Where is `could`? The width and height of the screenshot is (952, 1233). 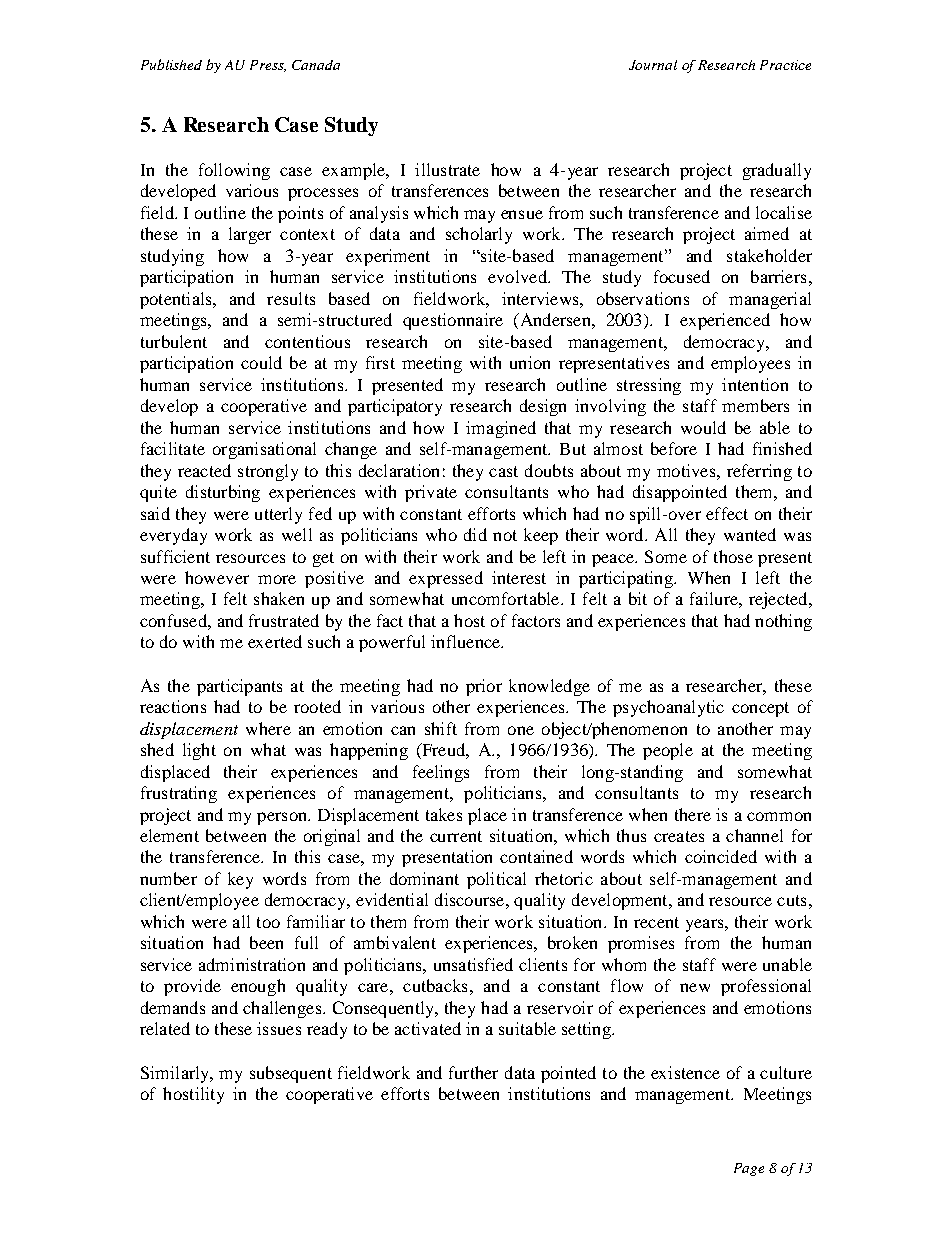 could is located at coordinates (261, 362).
